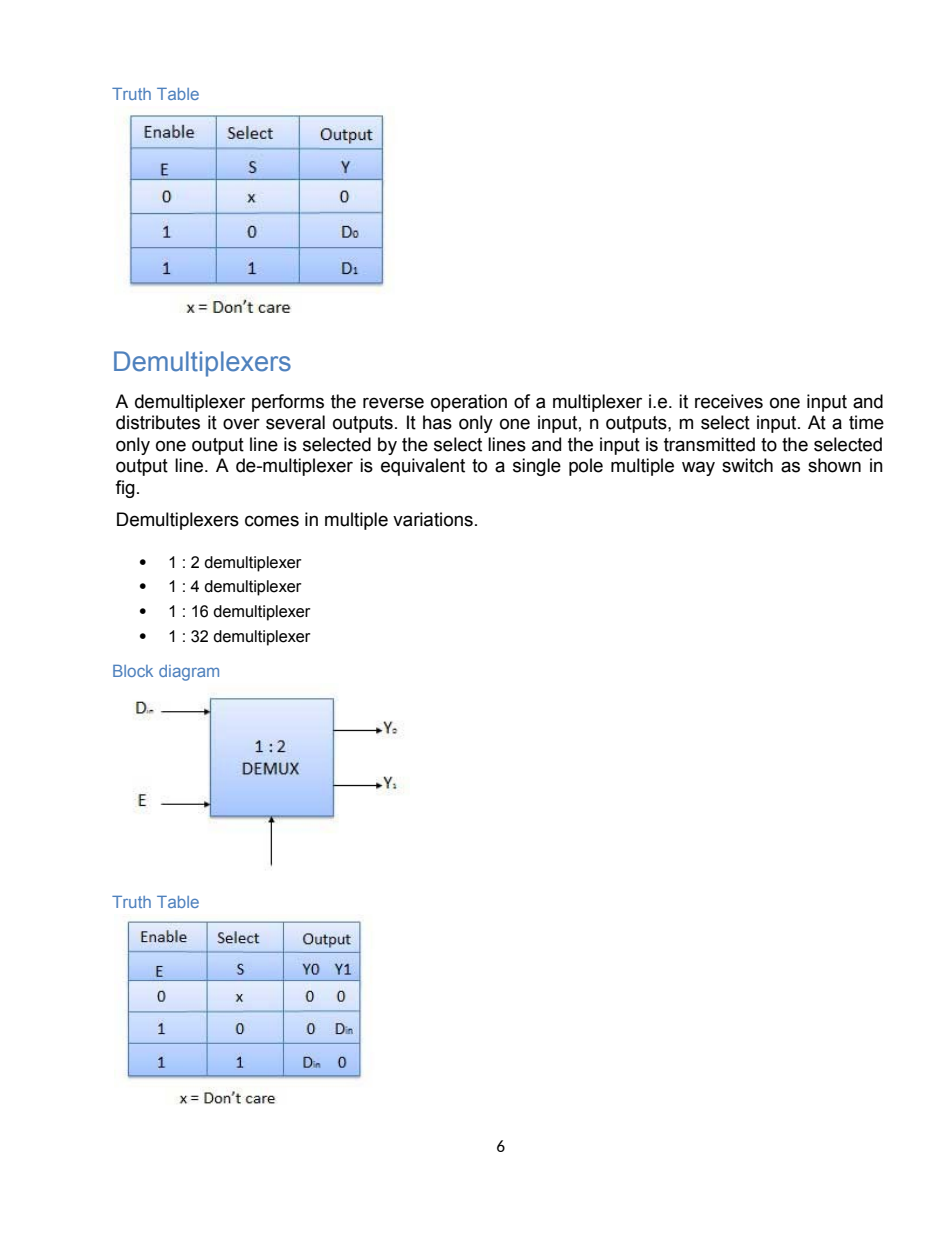 This image has height=1233, width=952. Describe the element at coordinates (189, 673) in the image. I see `diagram` at that location.
